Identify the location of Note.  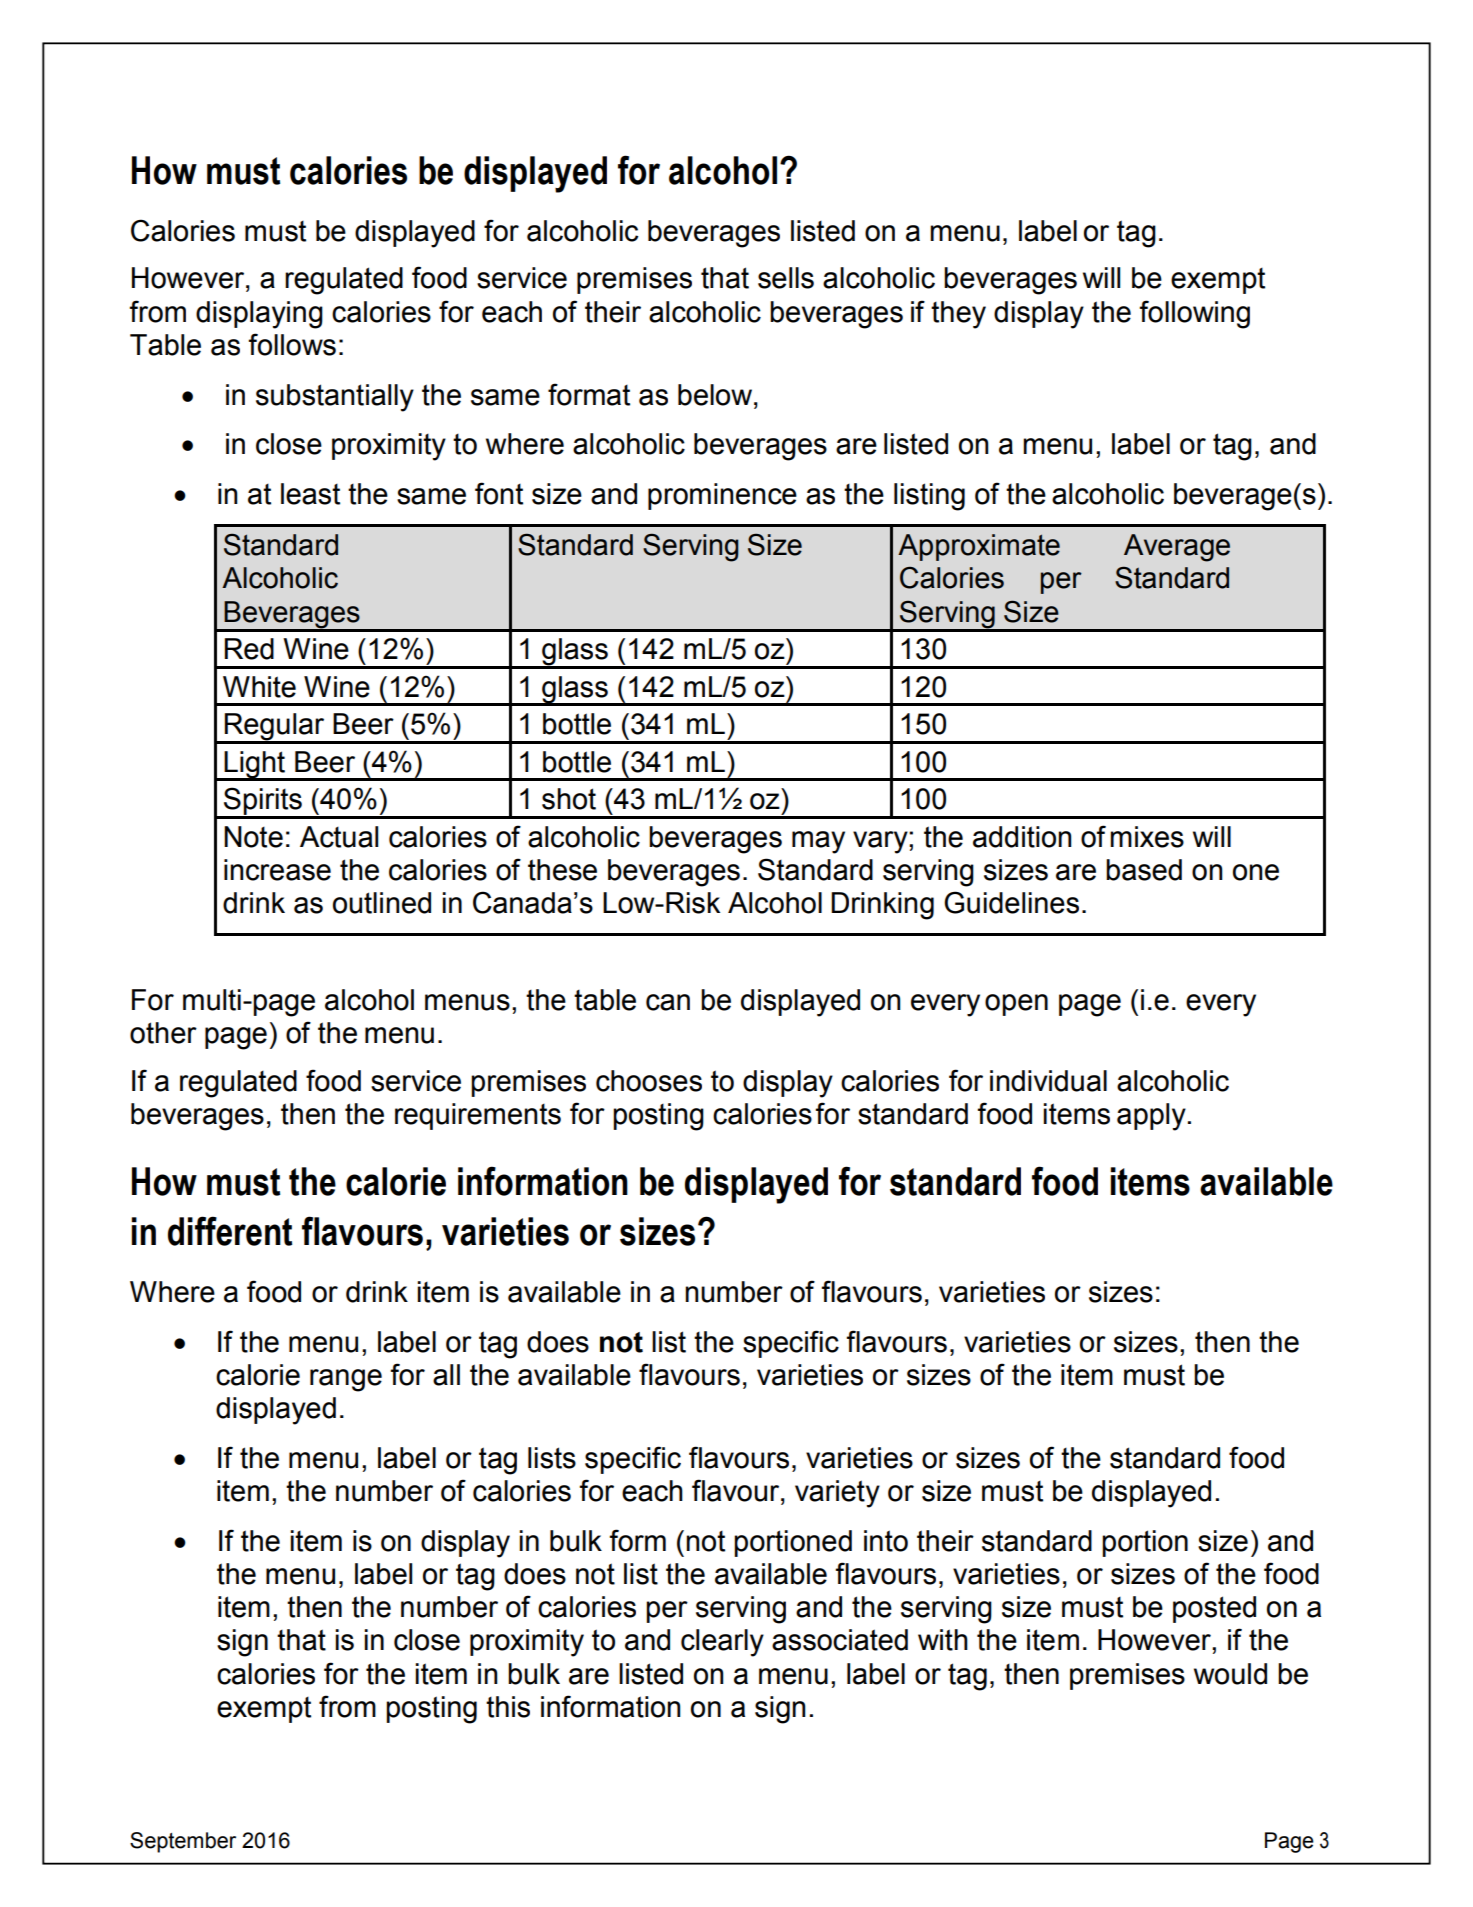
(253, 837).
